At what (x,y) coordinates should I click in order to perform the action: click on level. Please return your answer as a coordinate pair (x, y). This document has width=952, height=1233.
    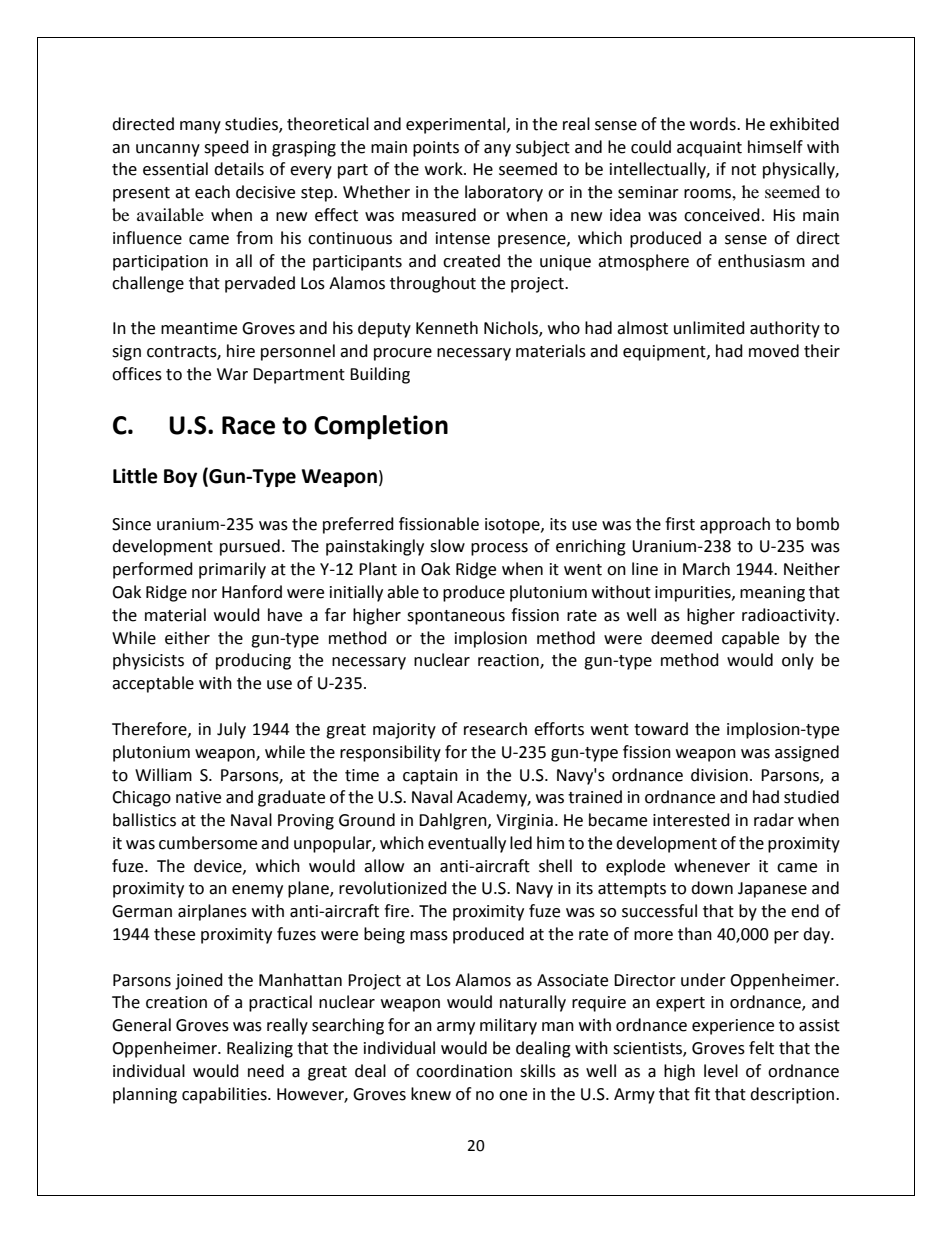
    Looking at the image, I should click on (721, 1071).
